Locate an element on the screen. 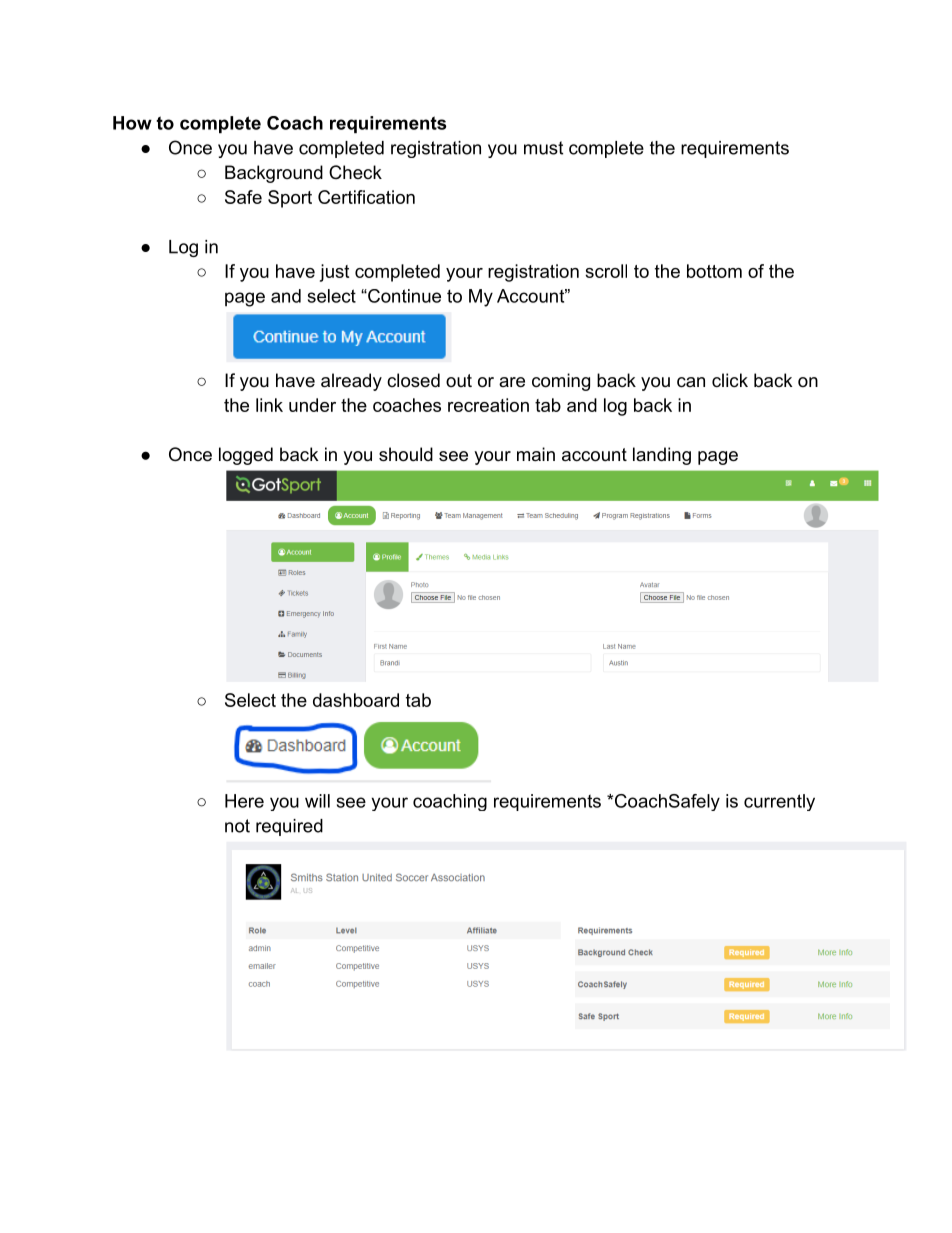 The width and height of the screenshot is (952, 1233). should is located at coordinates (406, 454).
